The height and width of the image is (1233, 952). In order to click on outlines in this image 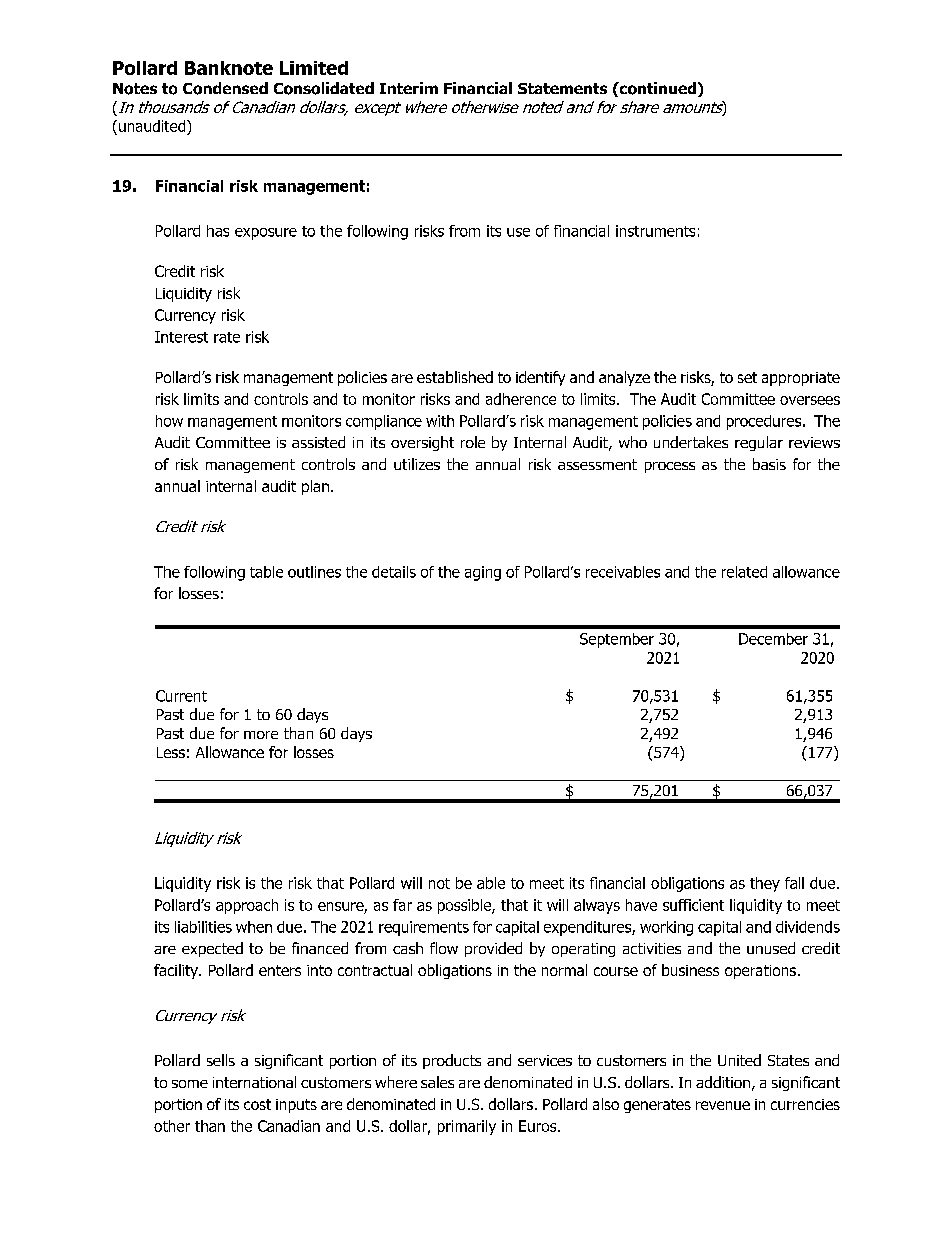, I will do `click(314, 572)`.
